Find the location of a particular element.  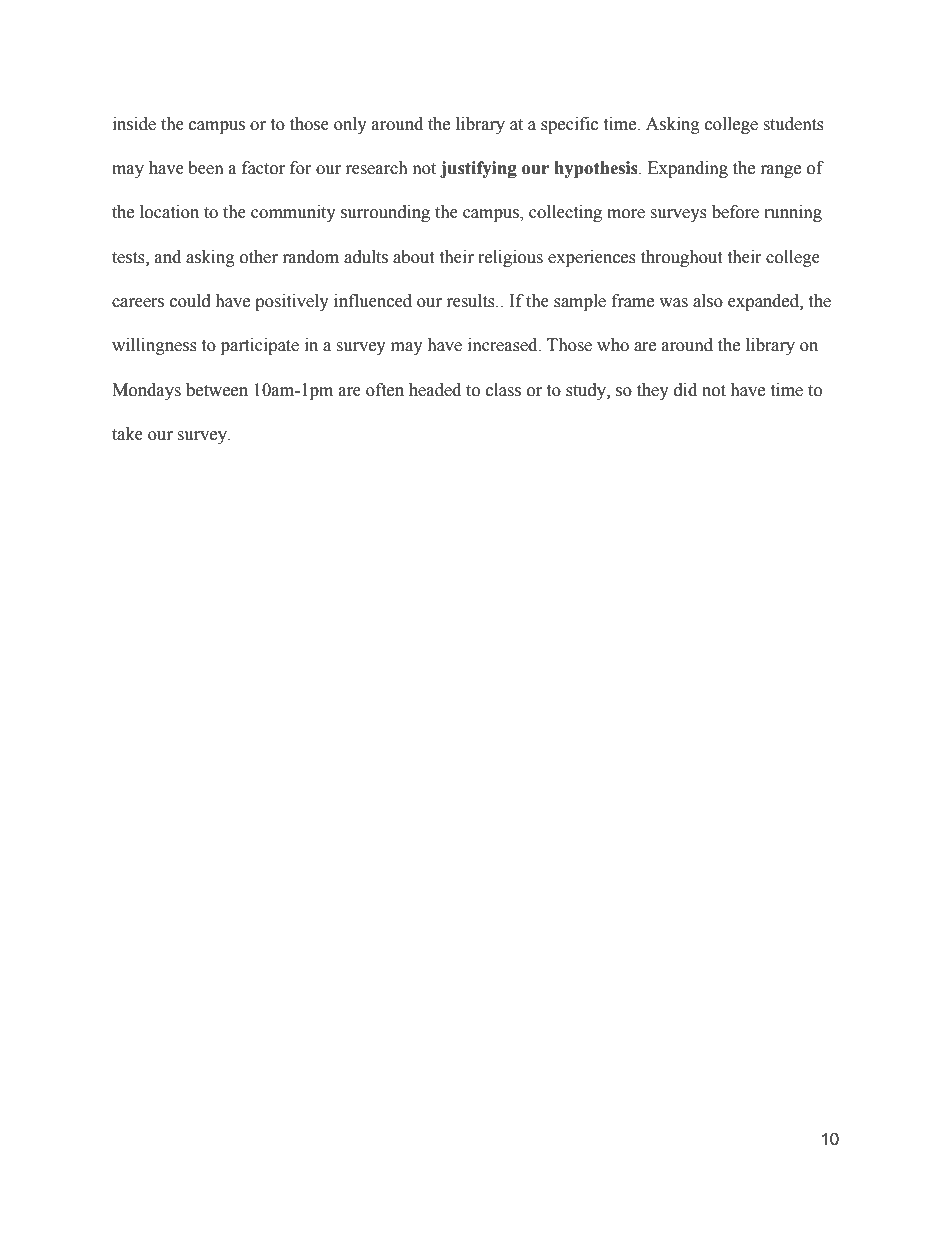

before is located at coordinates (735, 212).
